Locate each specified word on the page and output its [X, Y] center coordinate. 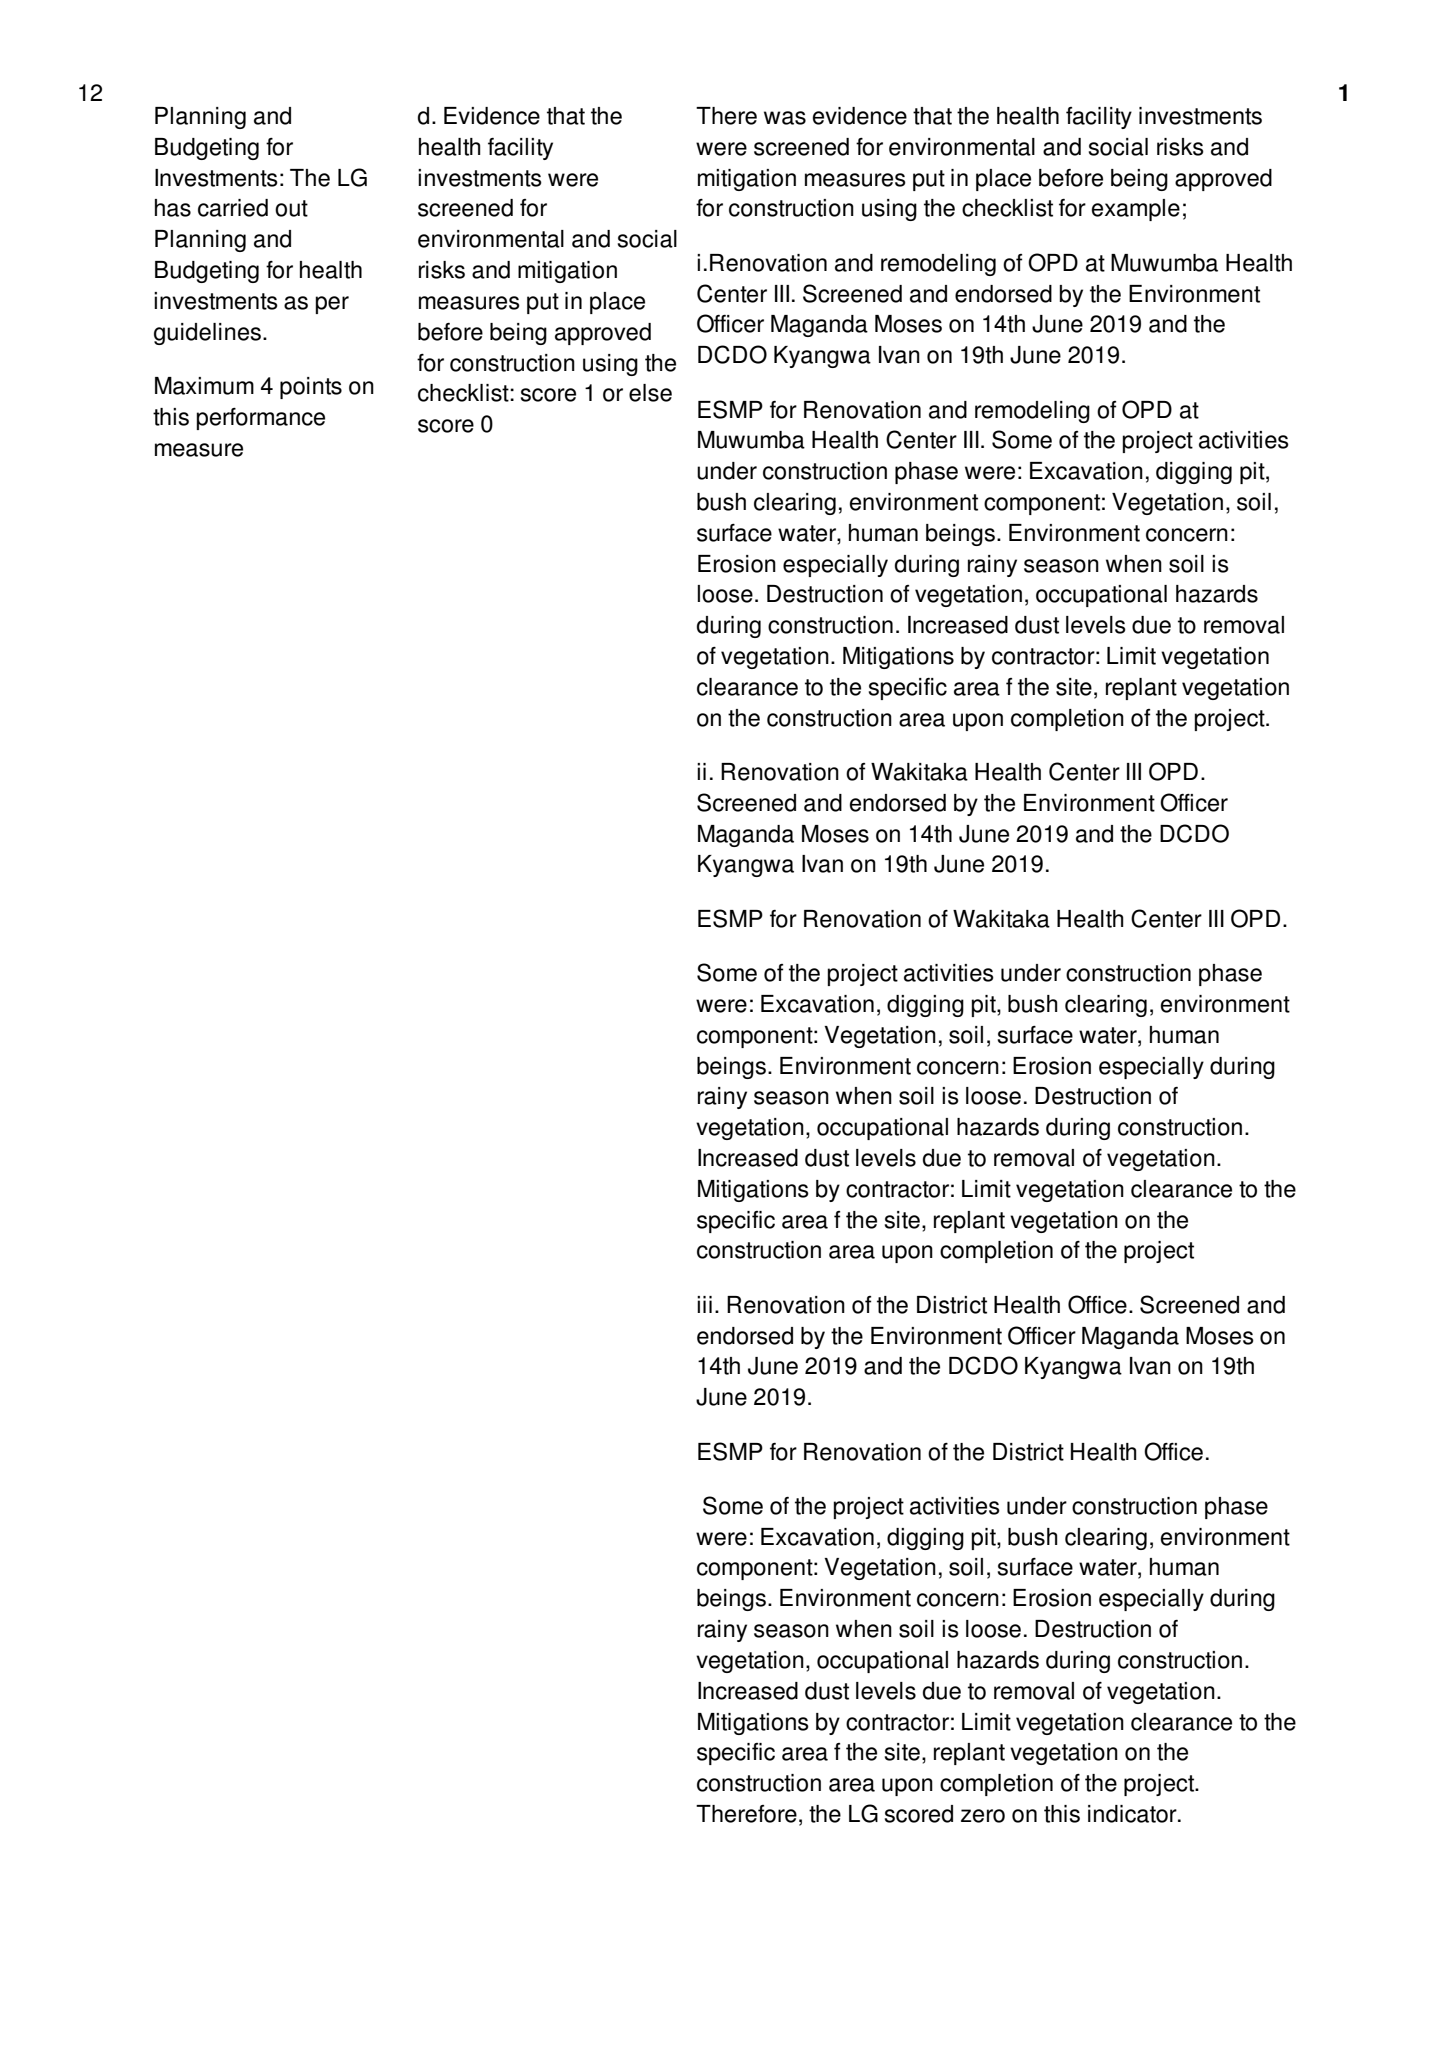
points [311, 388]
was [785, 118]
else [650, 393]
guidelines [207, 334]
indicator [1133, 1814]
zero [983, 1816]
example [1136, 210]
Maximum [204, 386]
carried [233, 208]
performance [261, 419]
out [291, 208]
